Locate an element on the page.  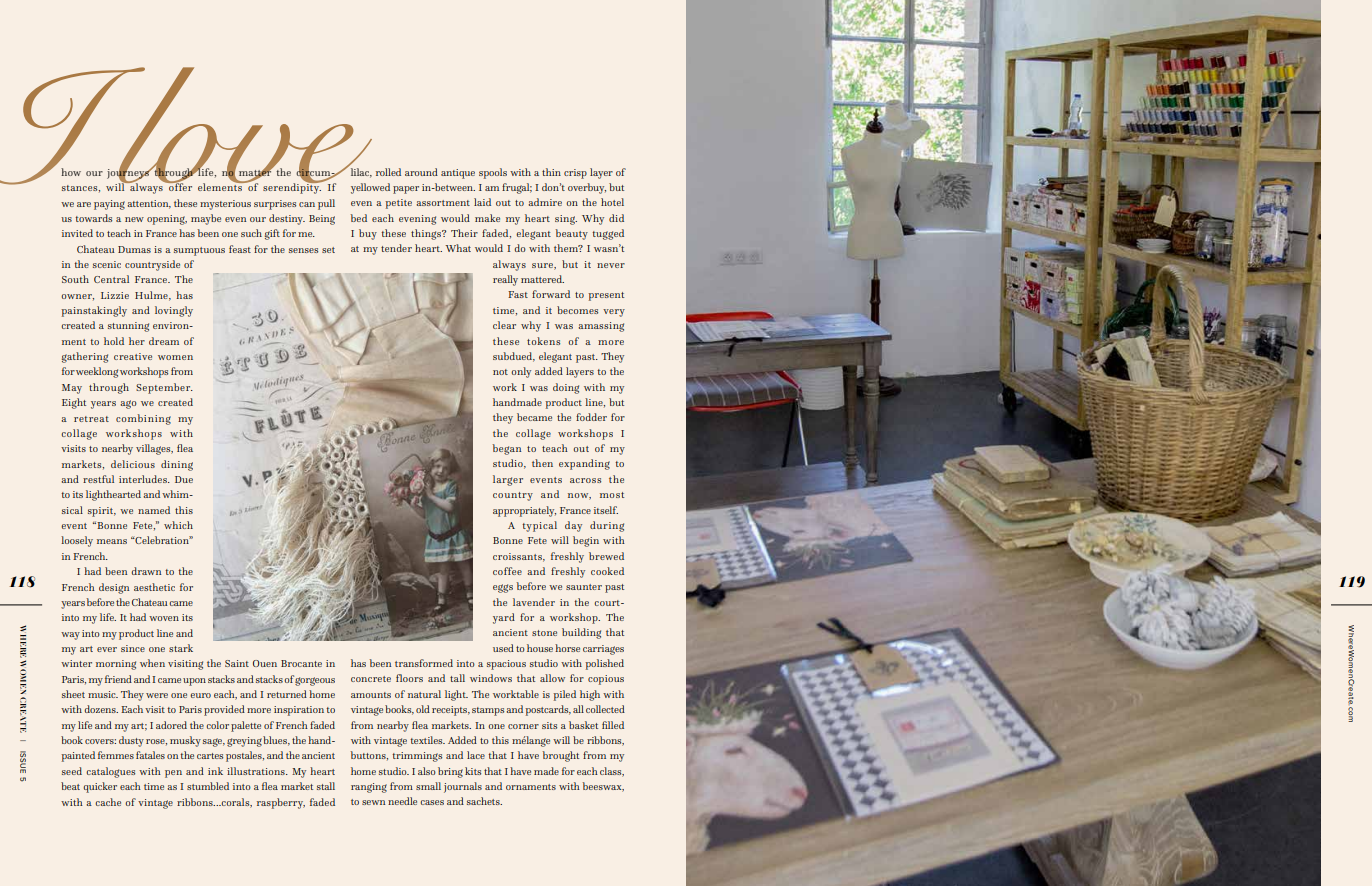
stone is located at coordinates (544, 633).
